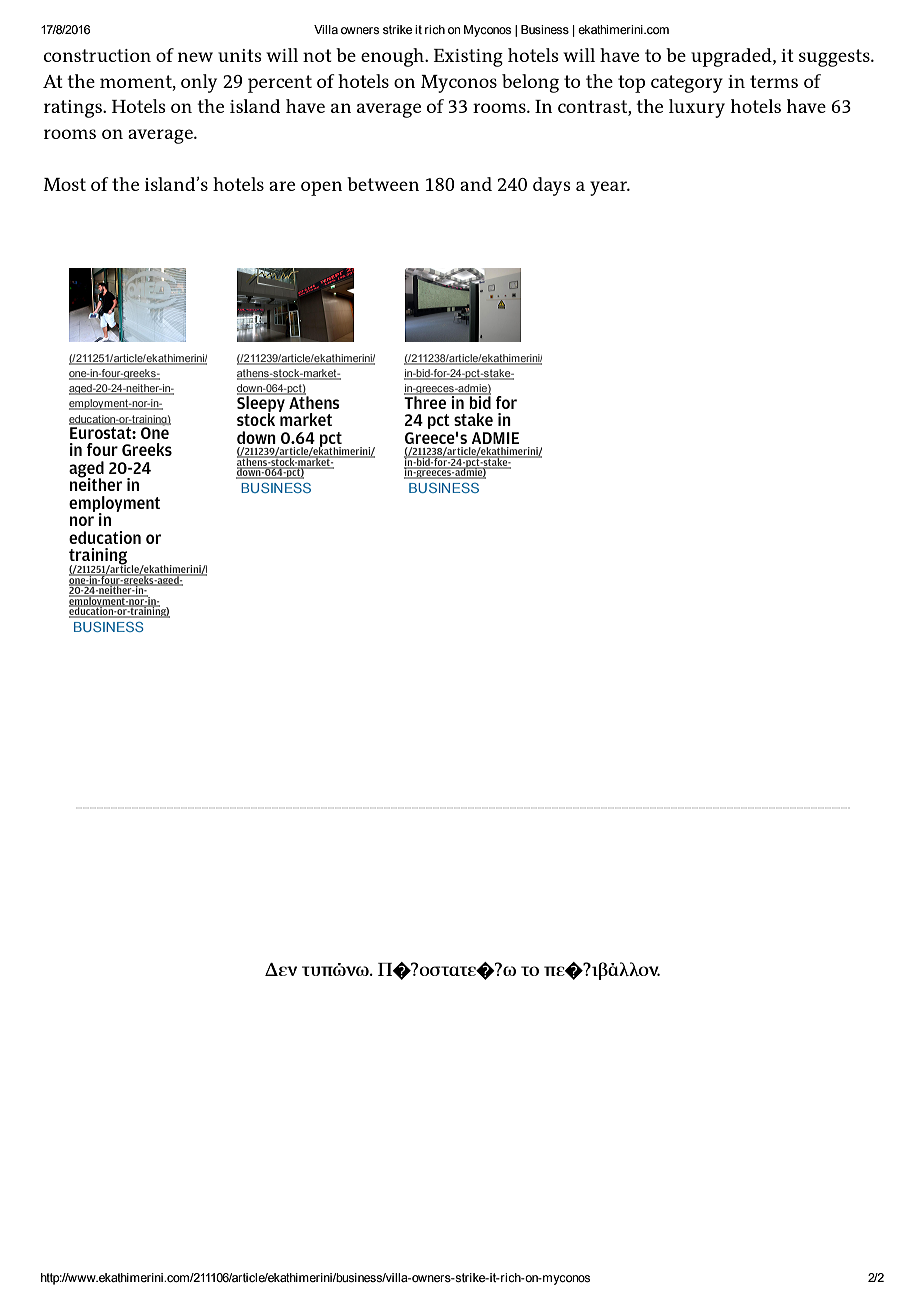 Image resolution: width=924 pixels, height=1308 pixels. What do you see at coordinates (64, 184) in the image?
I see `Most` at bounding box center [64, 184].
